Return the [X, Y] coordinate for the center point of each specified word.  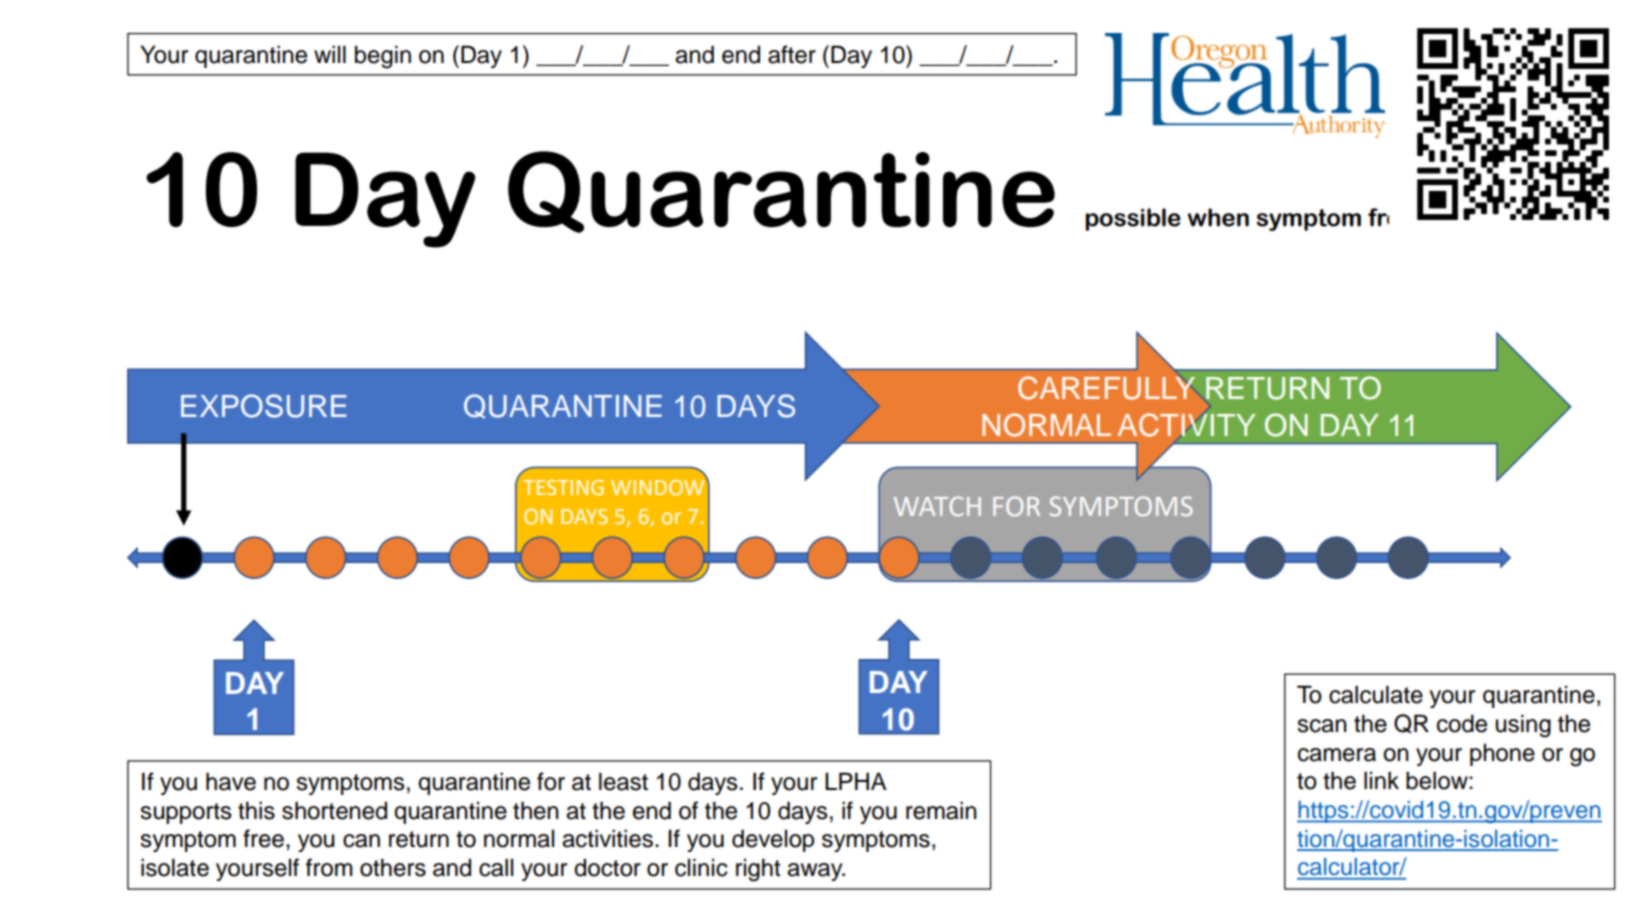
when [1218, 217]
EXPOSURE [264, 406]
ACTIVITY [1186, 425]
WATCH [937, 506]
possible [1133, 219]
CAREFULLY [1106, 388]
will [330, 54]
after [792, 54]
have [231, 781]
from [329, 867]
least [623, 781]
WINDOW [659, 486]
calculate [1376, 694]
